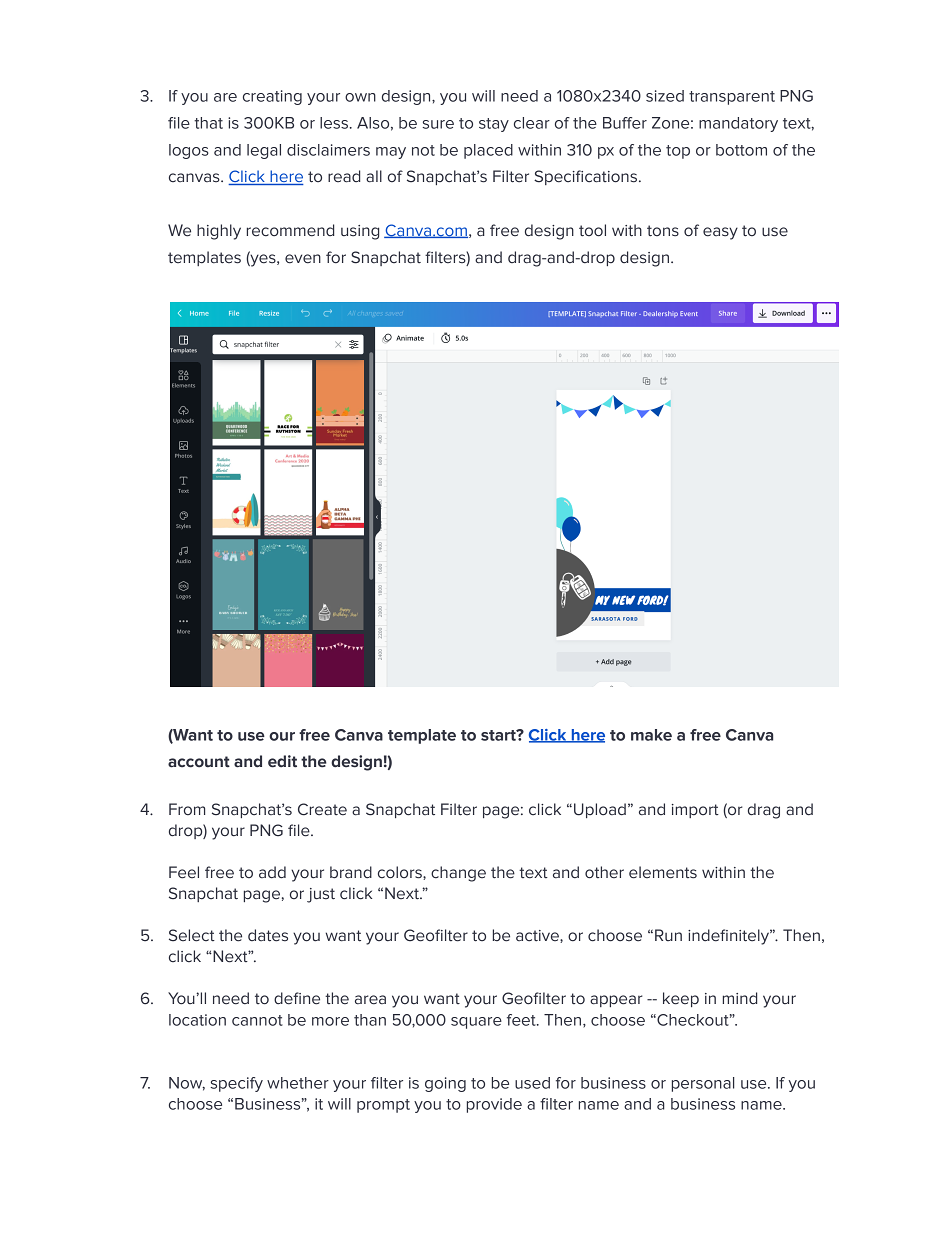  I want to click on change, so click(458, 874).
